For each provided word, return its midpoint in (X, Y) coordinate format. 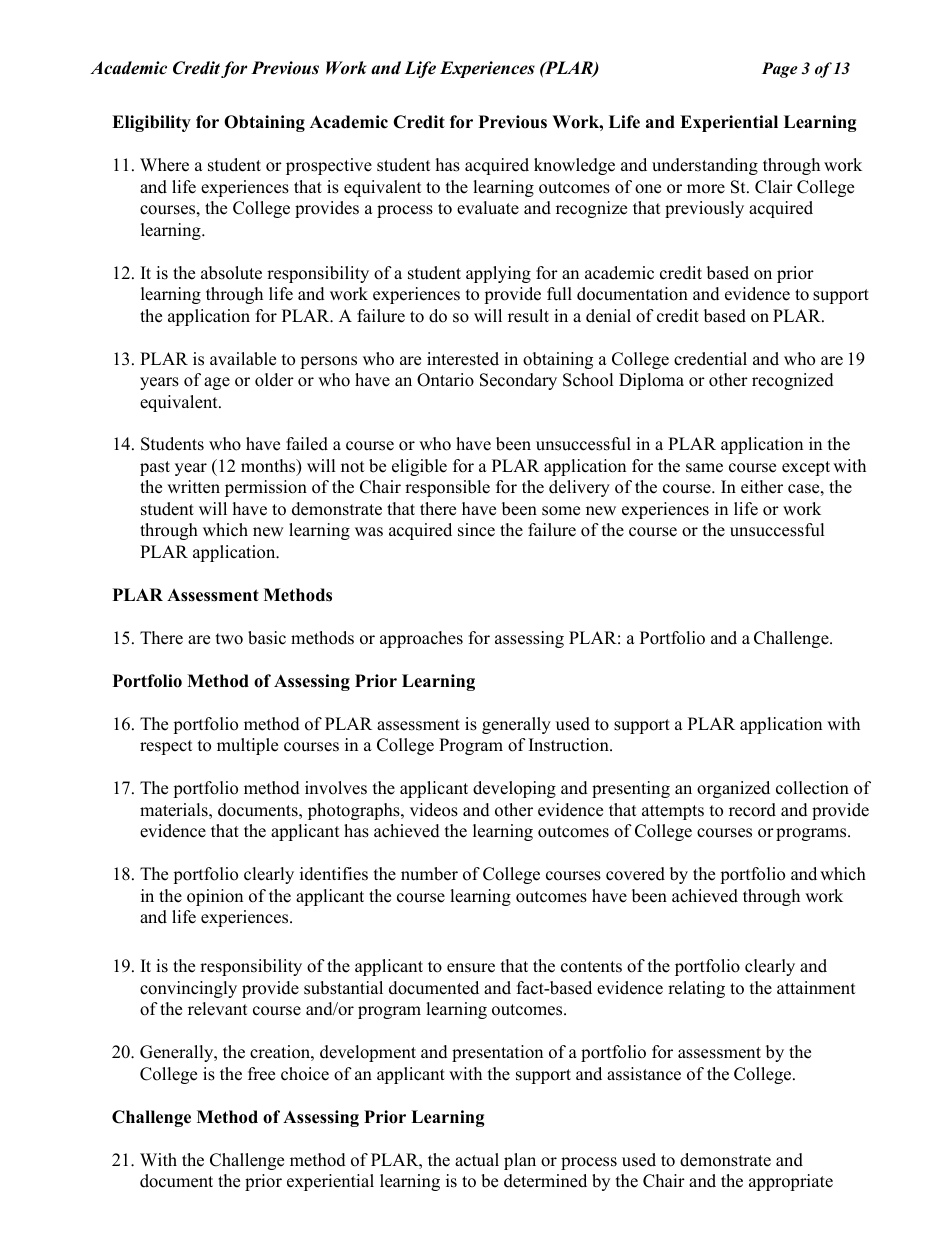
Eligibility (151, 123)
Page (780, 70)
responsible (447, 488)
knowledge (574, 166)
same (704, 468)
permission (266, 488)
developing (514, 789)
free (261, 1074)
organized (733, 789)
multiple (247, 746)
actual (477, 1160)
